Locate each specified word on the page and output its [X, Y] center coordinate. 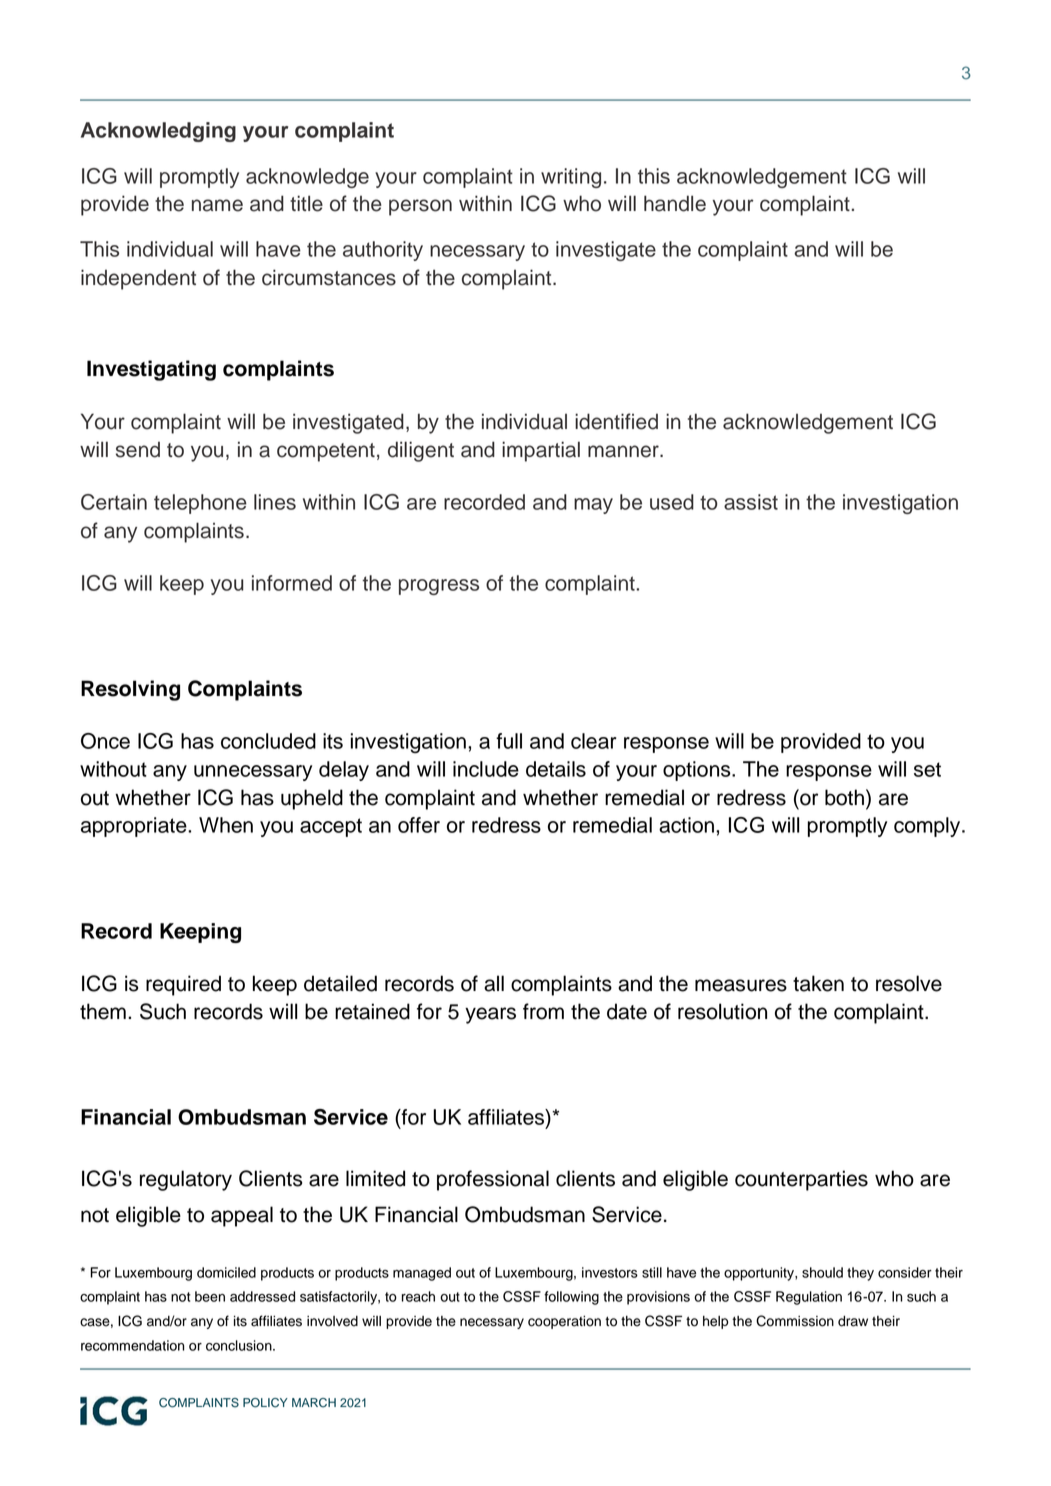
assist [751, 502]
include [486, 769]
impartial [541, 451]
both [844, 797]
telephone [200, 504]
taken [818, 983]
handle [675, 203]
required [183, 985]
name [217, 205]
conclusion [240, 1345]
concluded [268, 741]
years [490, 1015]
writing [571, 178]
